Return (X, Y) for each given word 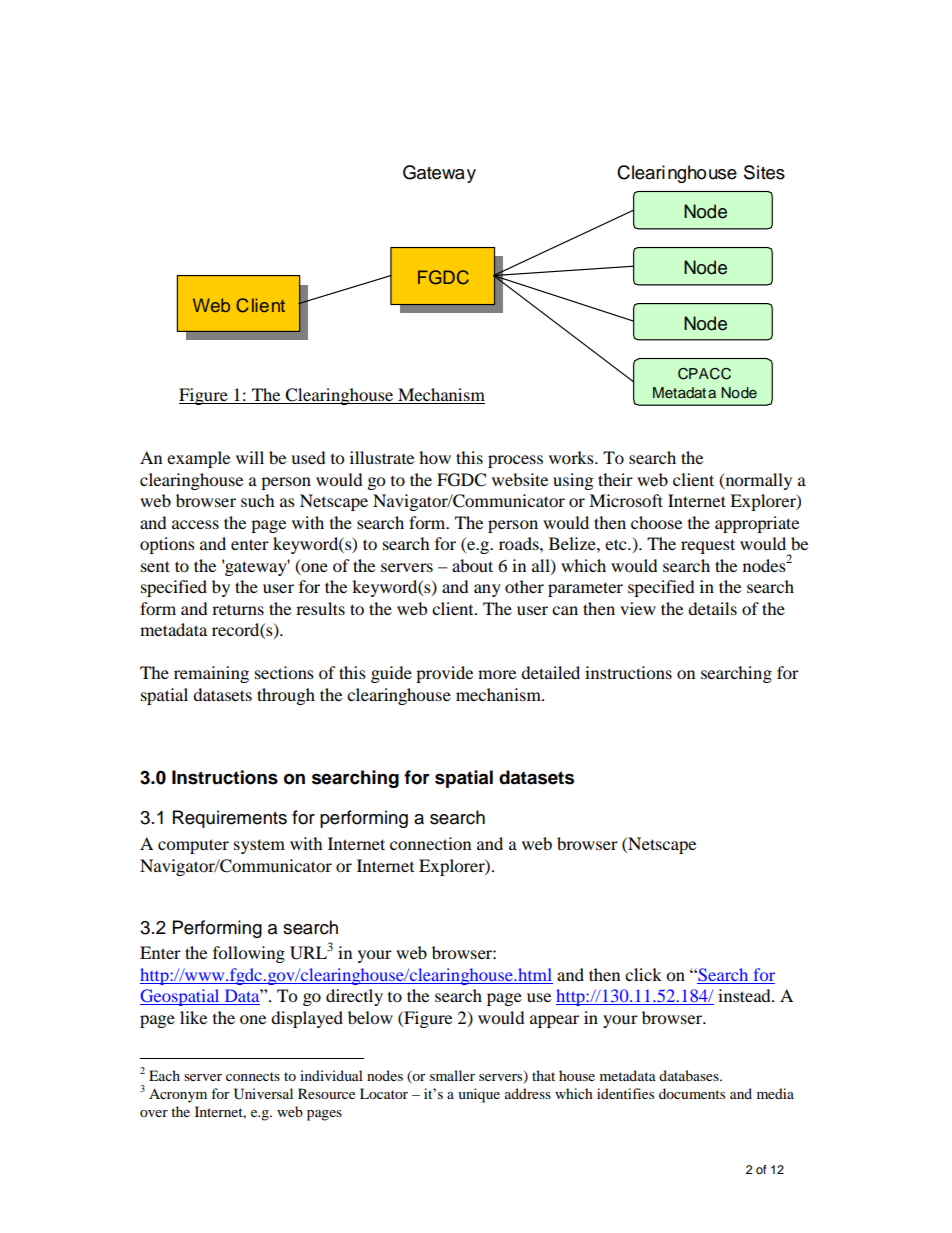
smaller (452, 1075)
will (250, 457)
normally (757, 481)
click (643, 974)
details (712, 608)
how (435, 457)
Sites (764, 172)
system (259, 846)
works (572, 457)
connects (253, 1076)
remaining (211, 674)
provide (444, 674)
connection (430, 843)
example (198, 459)
